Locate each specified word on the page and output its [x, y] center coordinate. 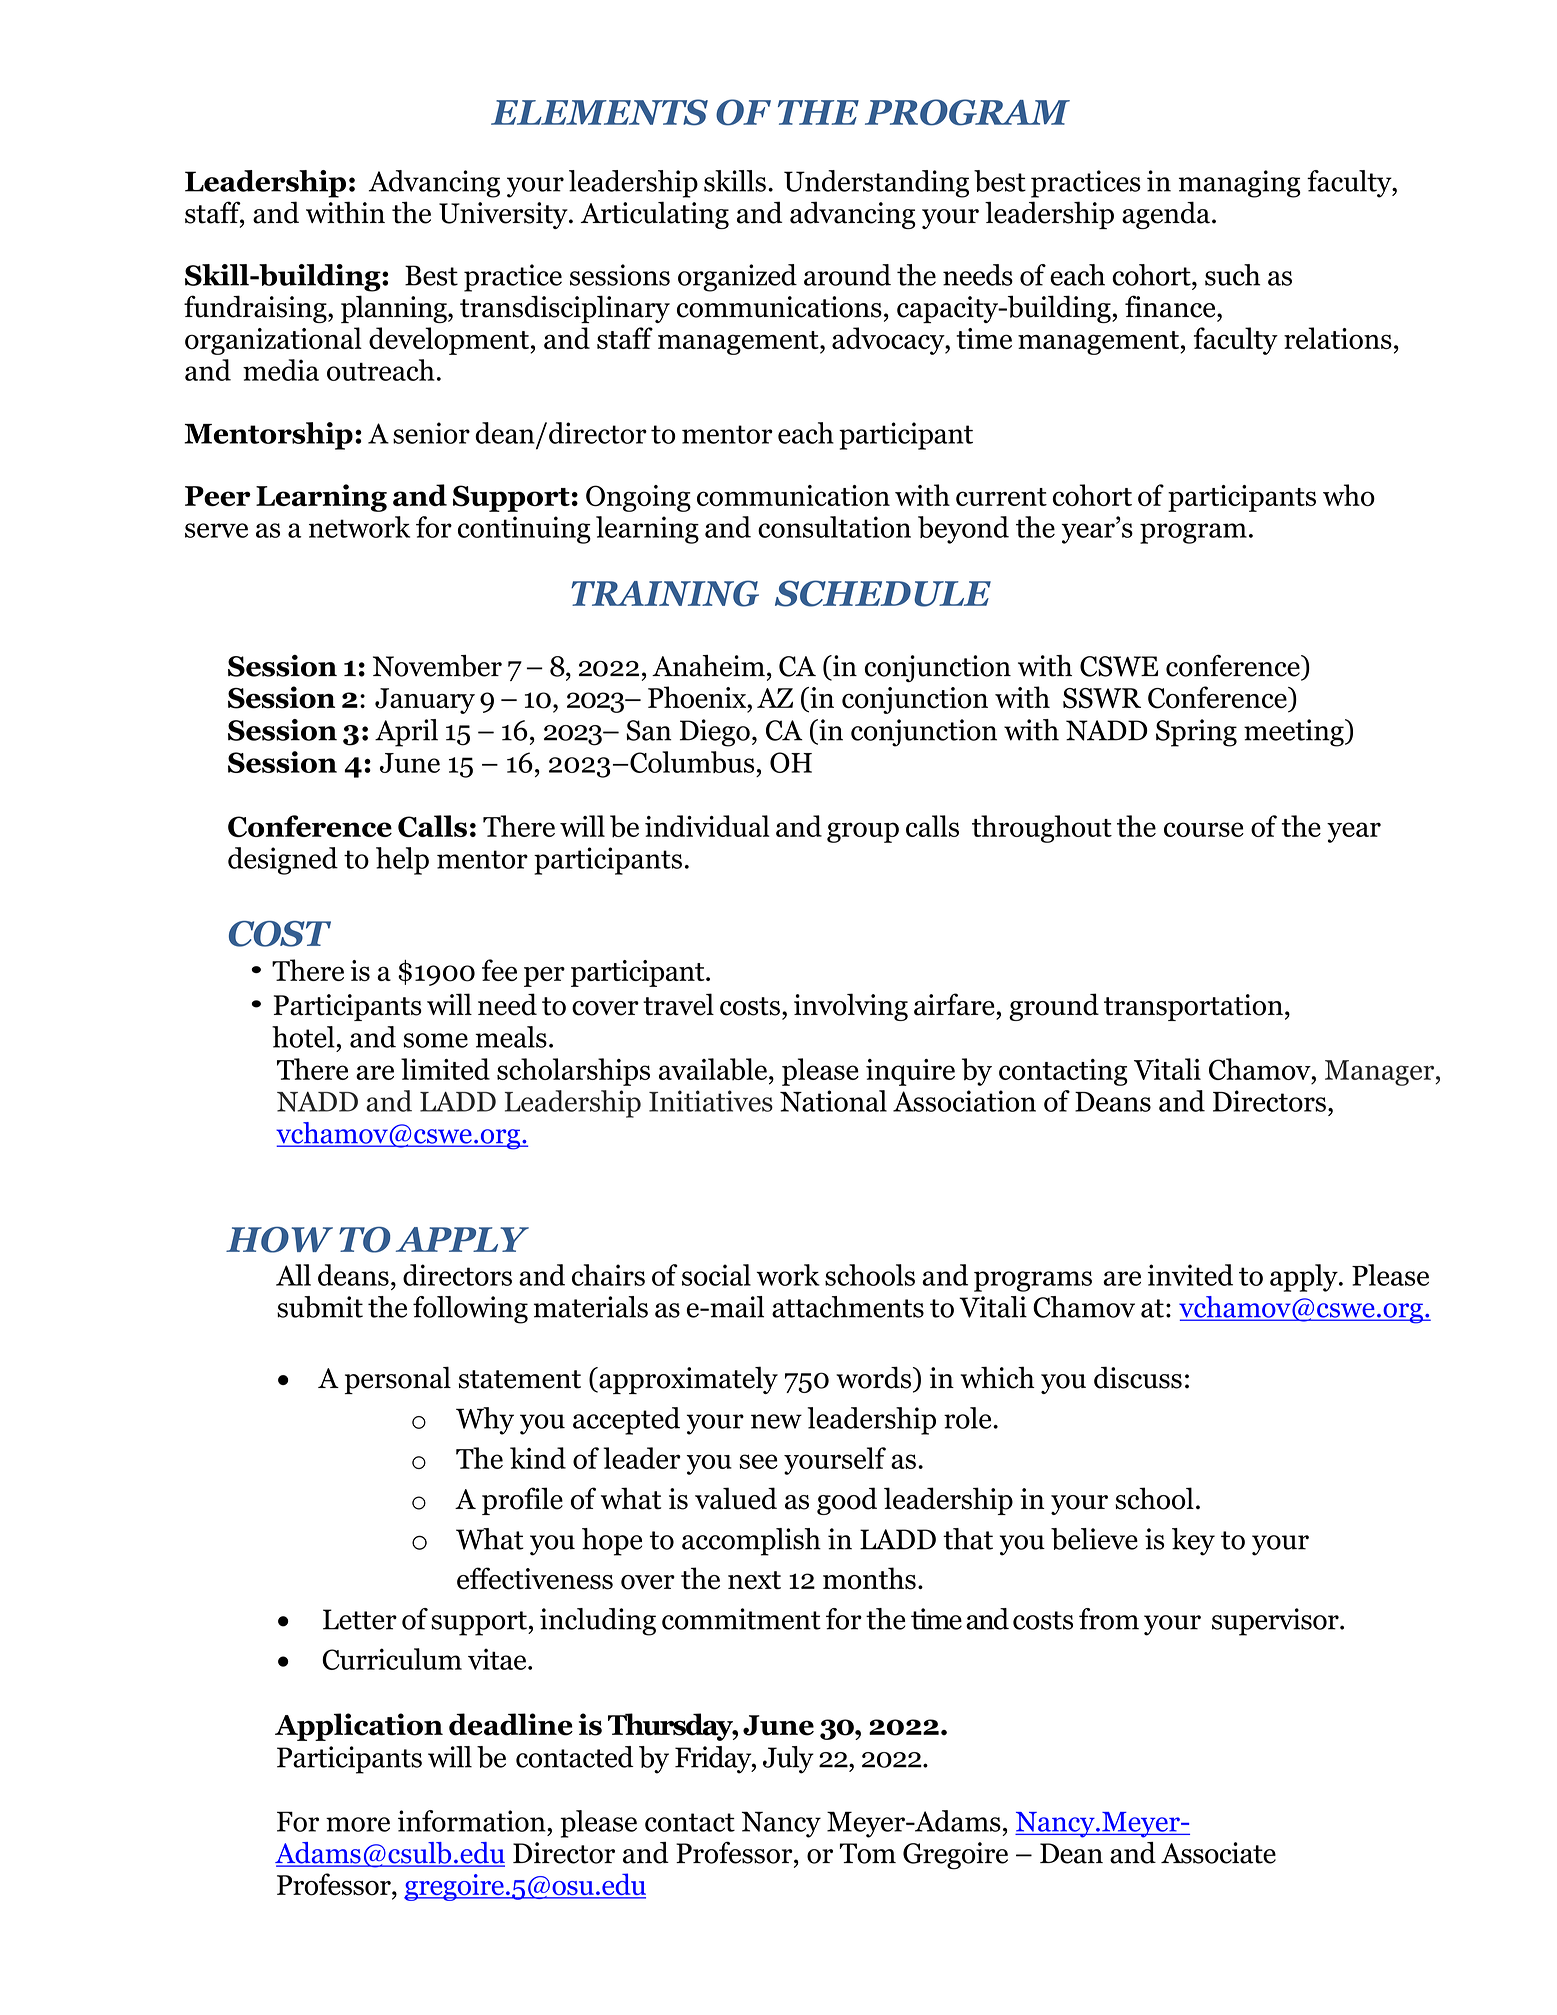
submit [320, 1307]
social [716, 1275]
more [358, 1824]
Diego [715, 733]
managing [1240, 184]
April [406, 733]
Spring [1196, 733]
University [504, 215]
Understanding [876, 184]
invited [1190, 1275]
